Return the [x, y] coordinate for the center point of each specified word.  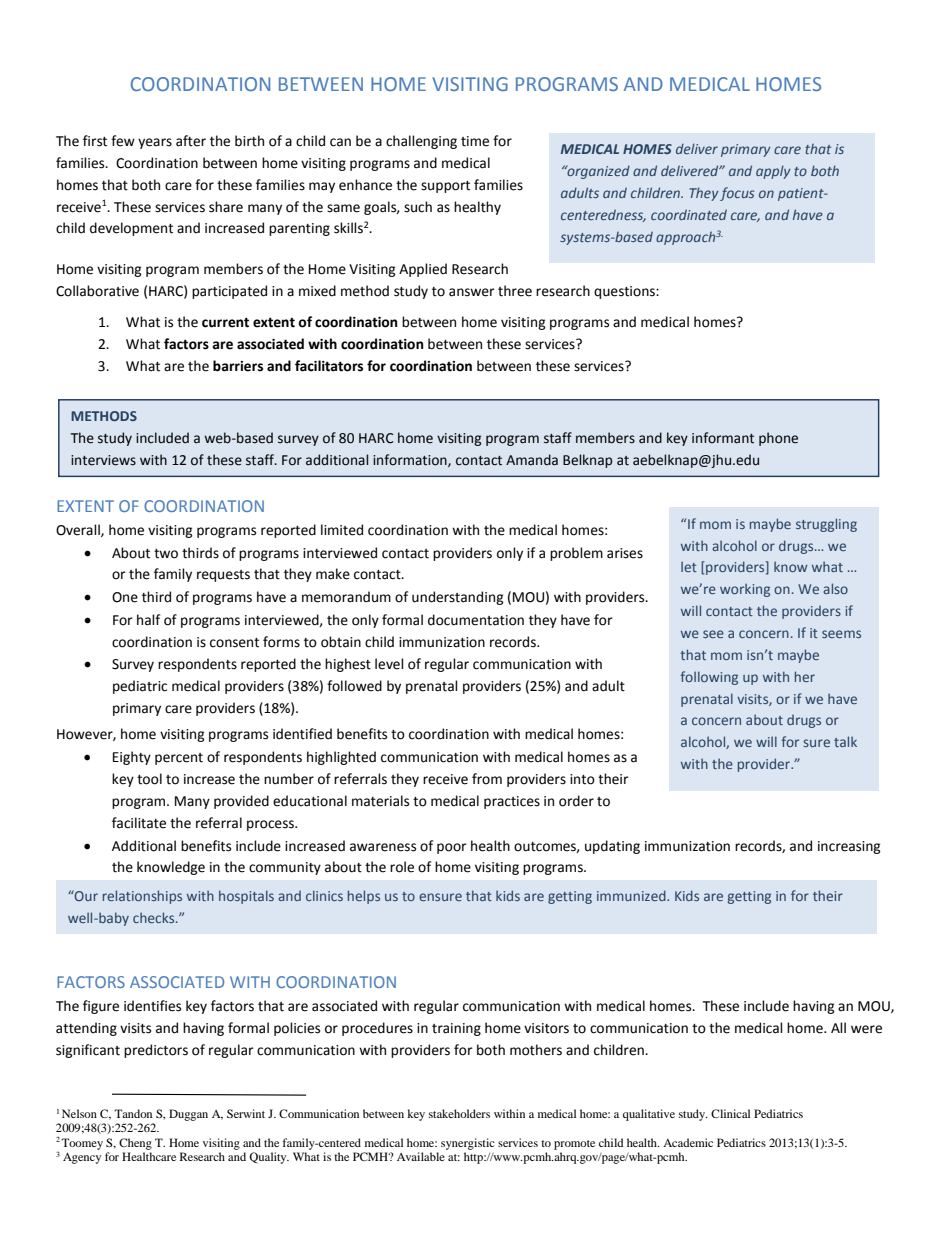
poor [452, 848]
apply [773, 172]
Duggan [188, 1115]
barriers [238, 366]
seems [841, 634]
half [148, 620]
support [445, 187]
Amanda [532, 460]
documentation [476, 620]
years [155, 143]
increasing [849, 847]
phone [778, 439]
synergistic [468, 1144]
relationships [142, 897]
